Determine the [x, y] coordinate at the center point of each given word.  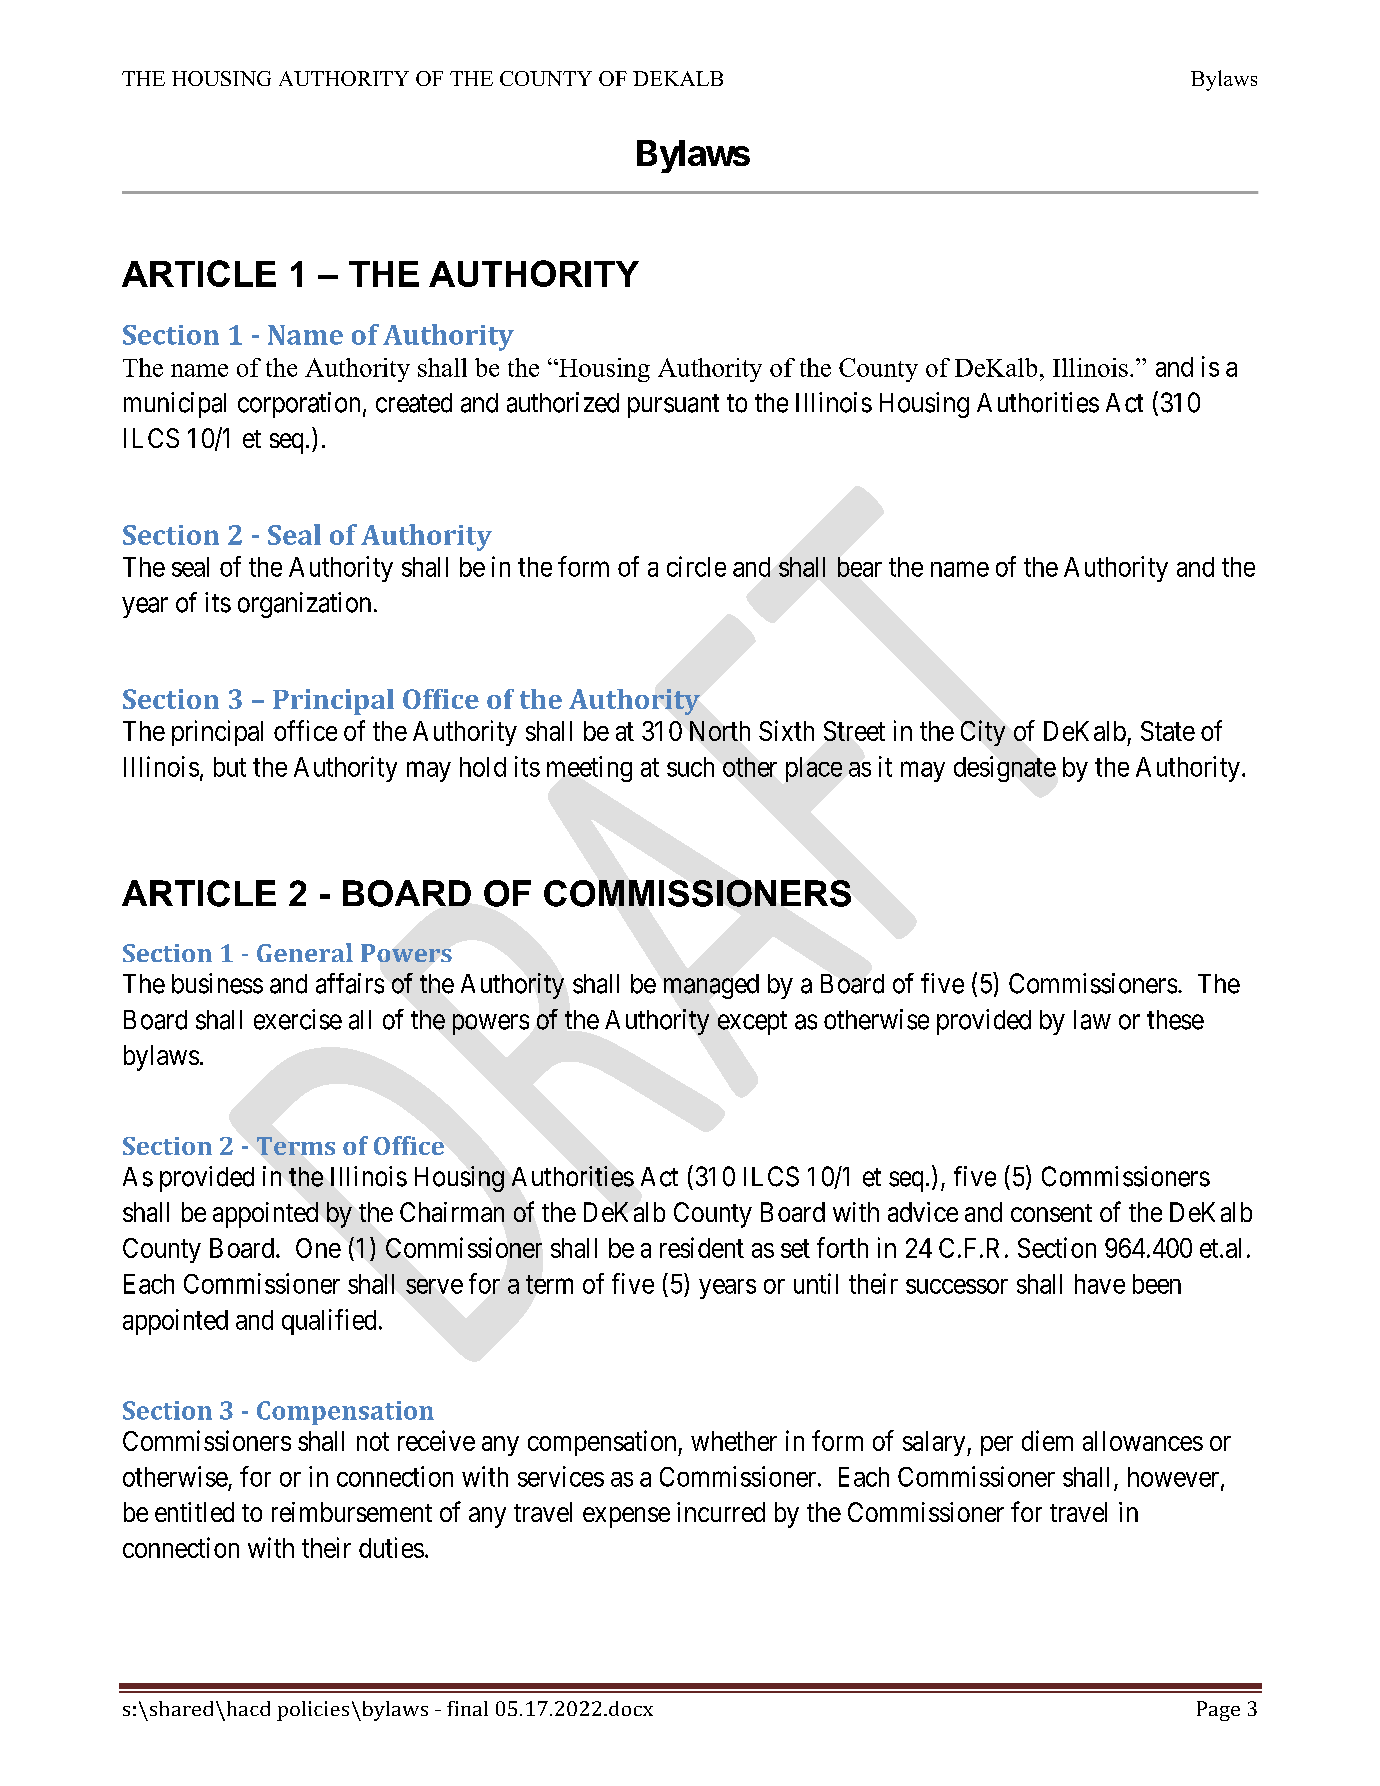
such [690, 767]
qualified [329, 1322]
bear [860, 567]
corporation [299, 405]
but [230, 767]
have [1100, 1284]
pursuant [673, 406]
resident [702, 1247]
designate [1005, 769]
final [467, 1708]
